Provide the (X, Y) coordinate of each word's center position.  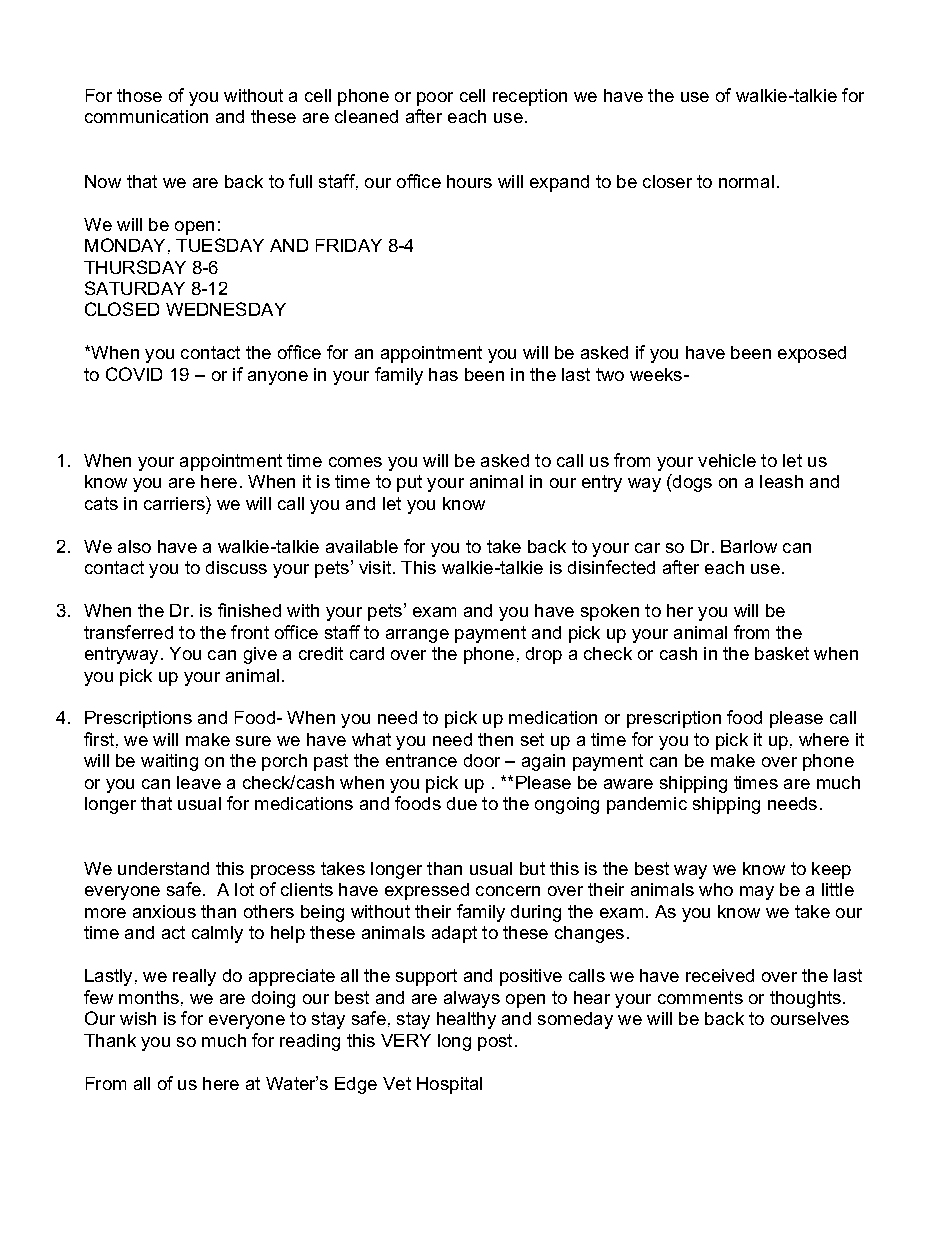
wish (138, 1018)
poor (435, 99)
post (495, 1042)
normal (746, 181)
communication (146, 116)
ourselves (810, 1018)
